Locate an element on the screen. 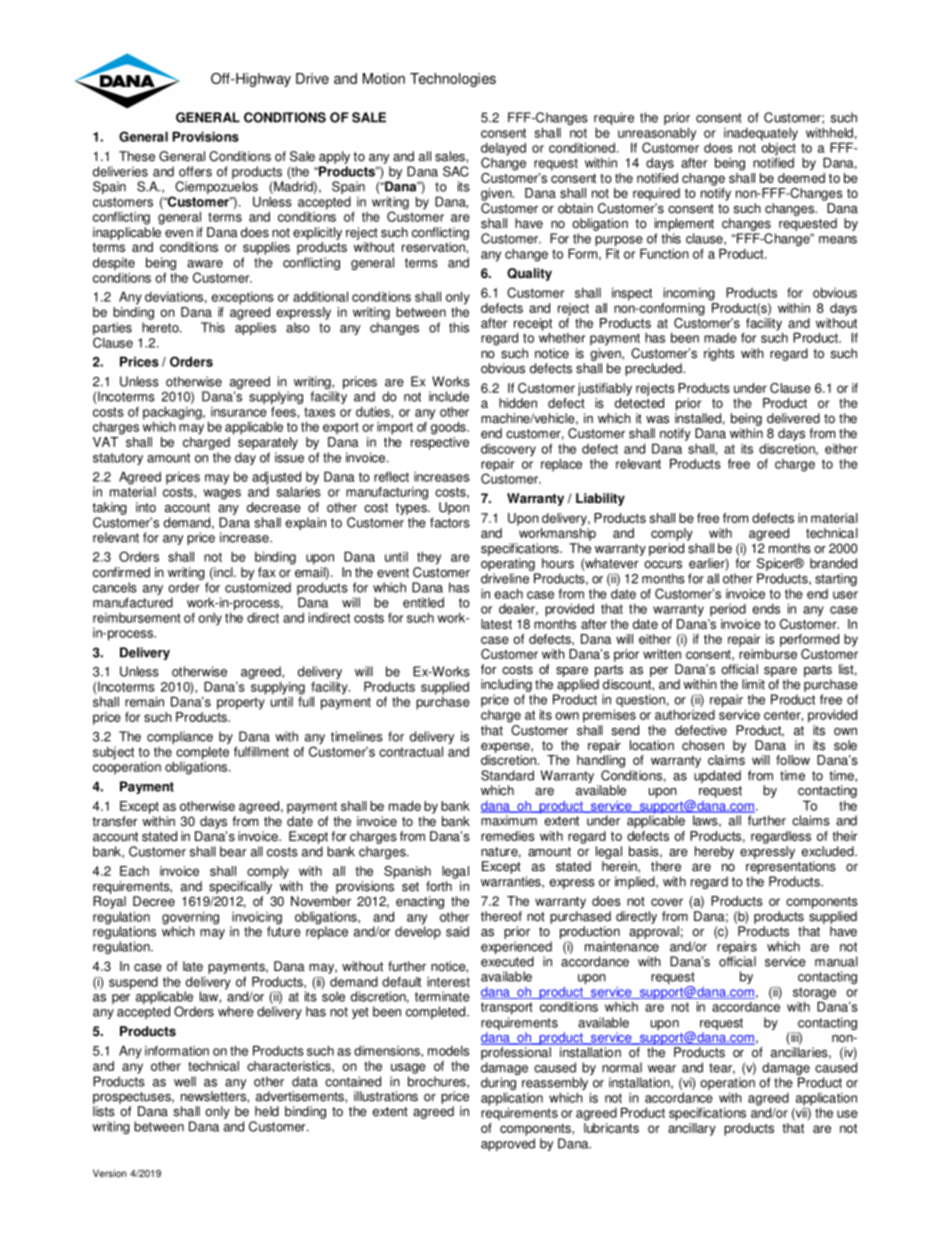 This screenshot has height=1233, width=952. representations is located at coordinates (791, 867).
